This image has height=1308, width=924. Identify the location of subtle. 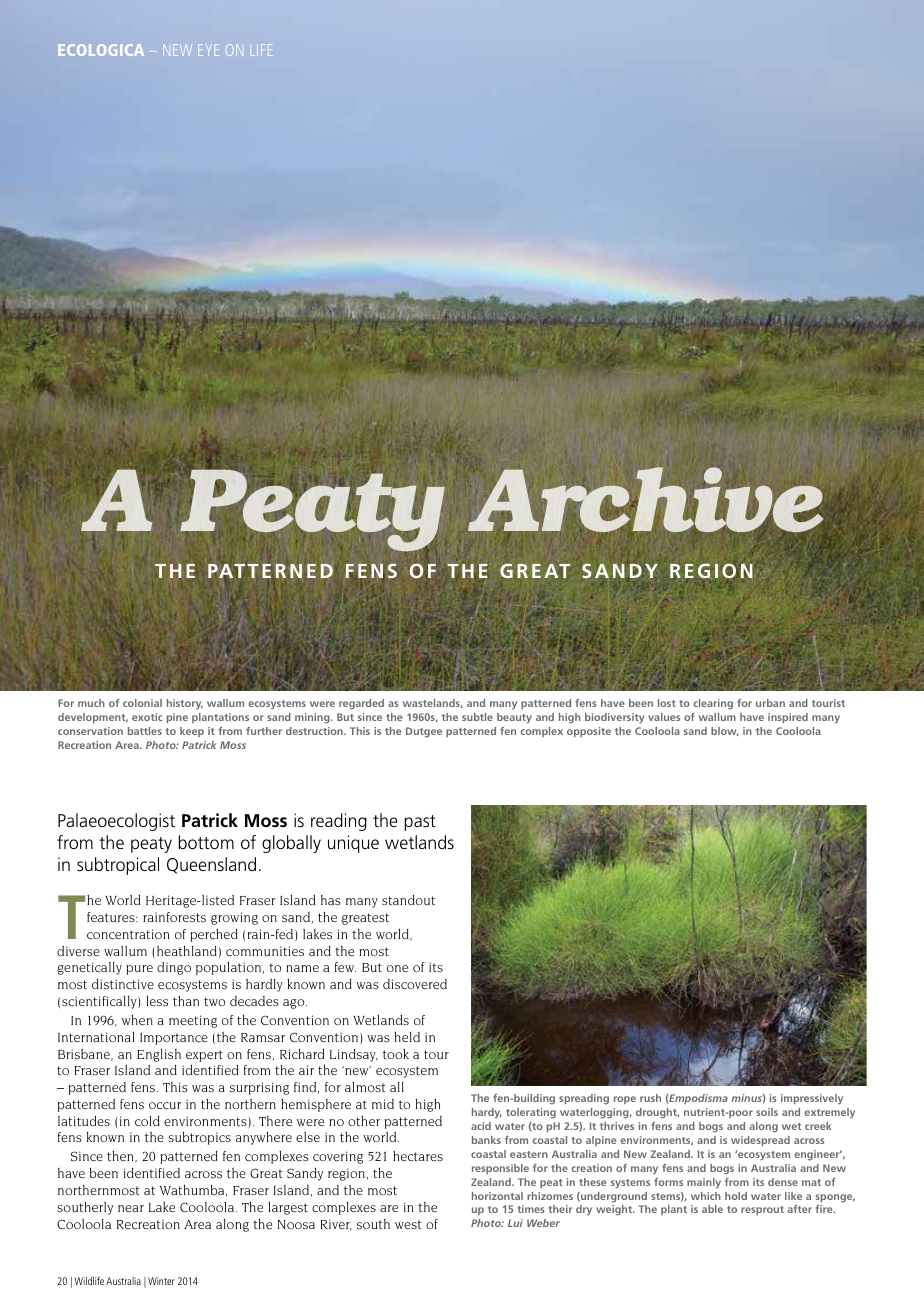
(477, 717).
